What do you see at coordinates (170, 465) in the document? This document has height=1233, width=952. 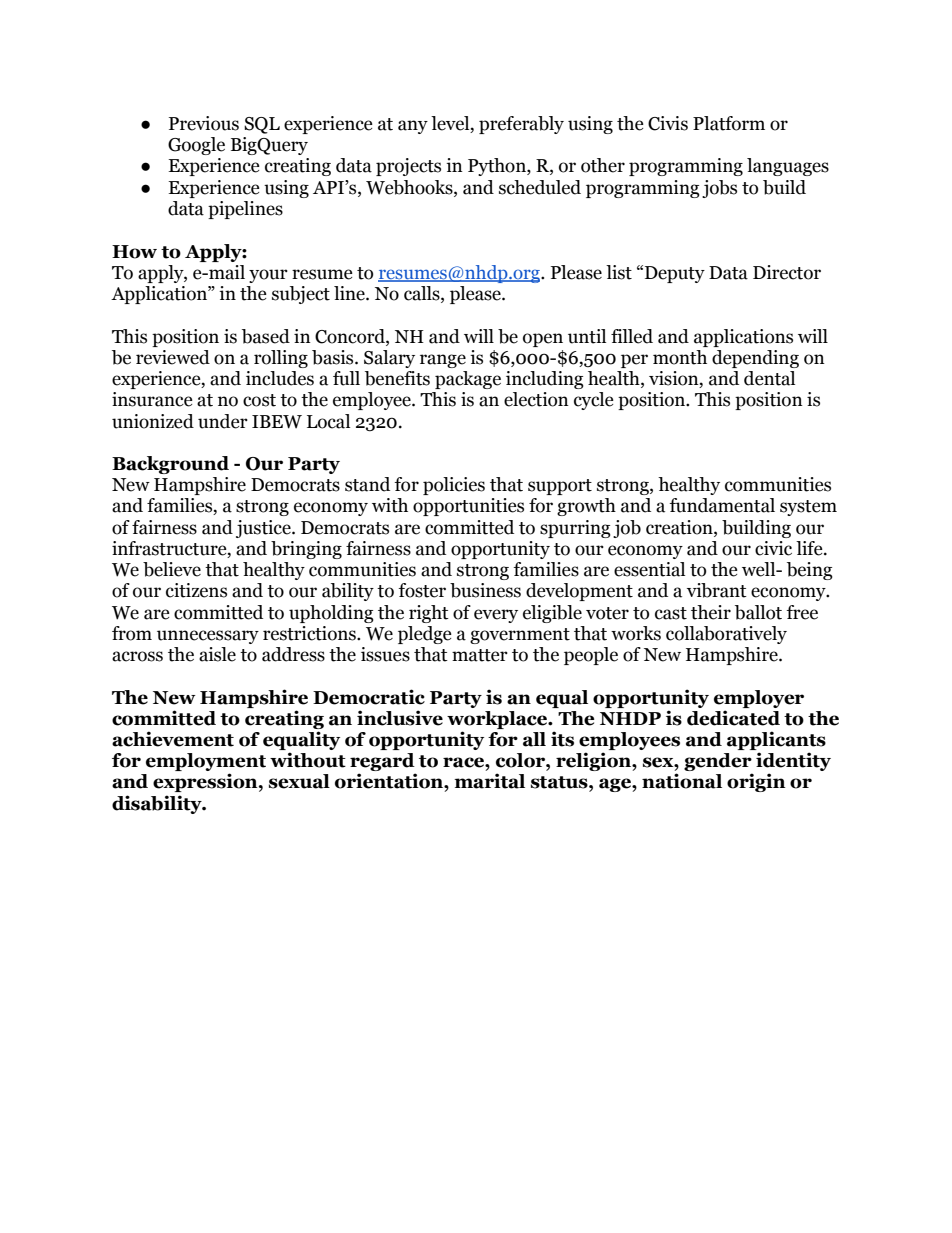 I see `Background` at bounding box center [170, 465].
